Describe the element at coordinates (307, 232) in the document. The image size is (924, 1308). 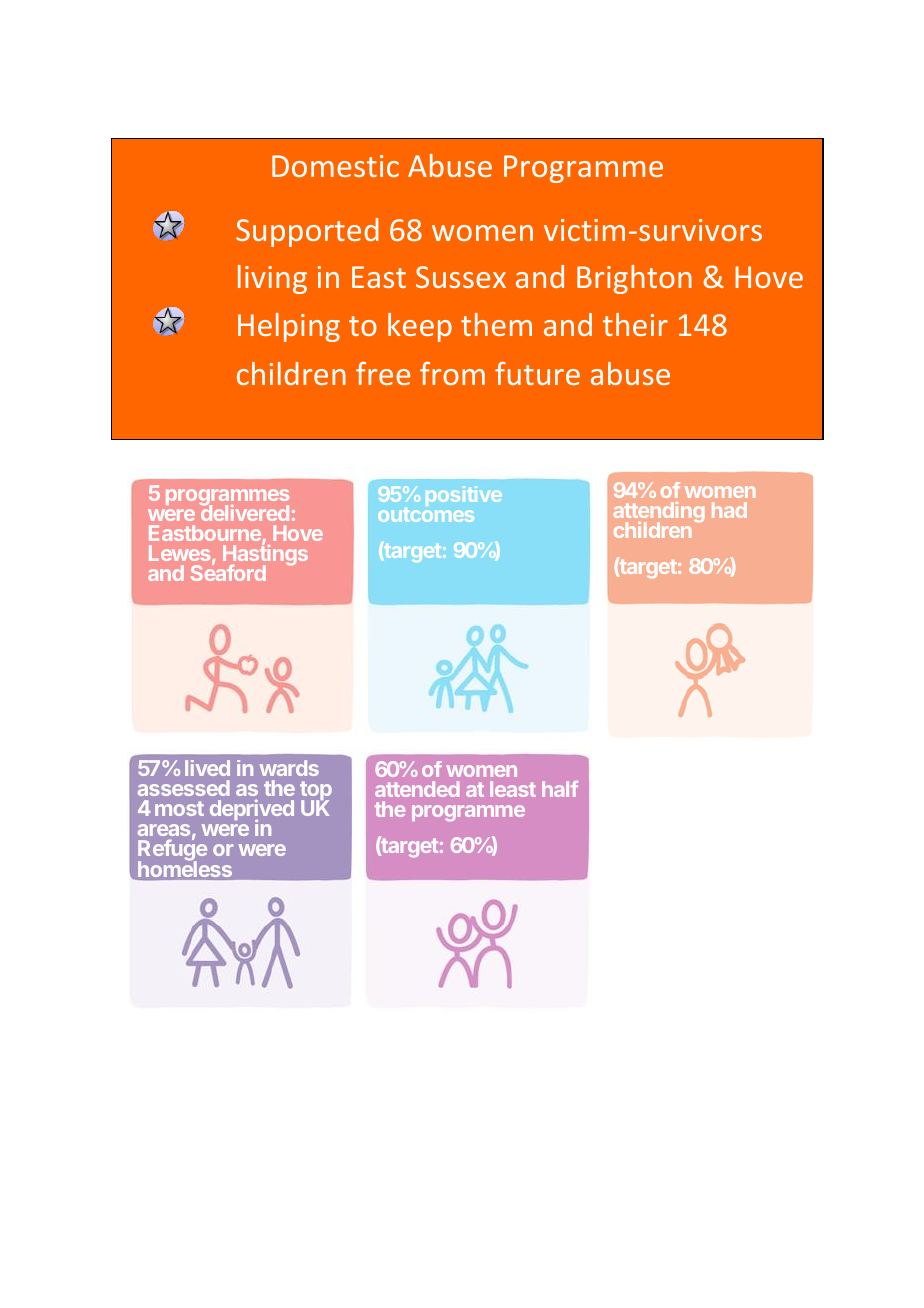
I see `Supported` at that location.
